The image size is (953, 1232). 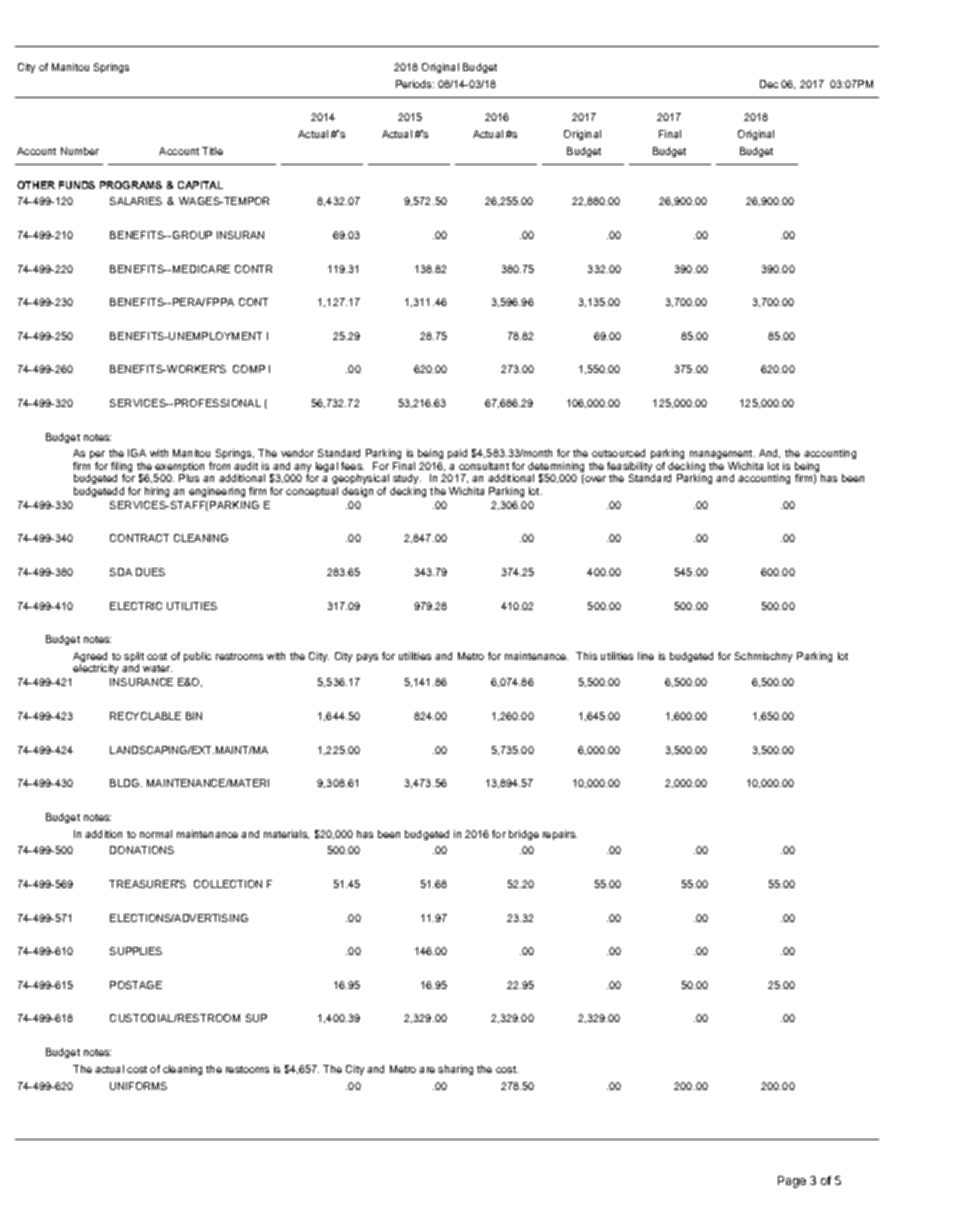 What do you see at coordinates (631, 468) in the screenshot?
I see `feasibility` at bounding box center [631, 468].
